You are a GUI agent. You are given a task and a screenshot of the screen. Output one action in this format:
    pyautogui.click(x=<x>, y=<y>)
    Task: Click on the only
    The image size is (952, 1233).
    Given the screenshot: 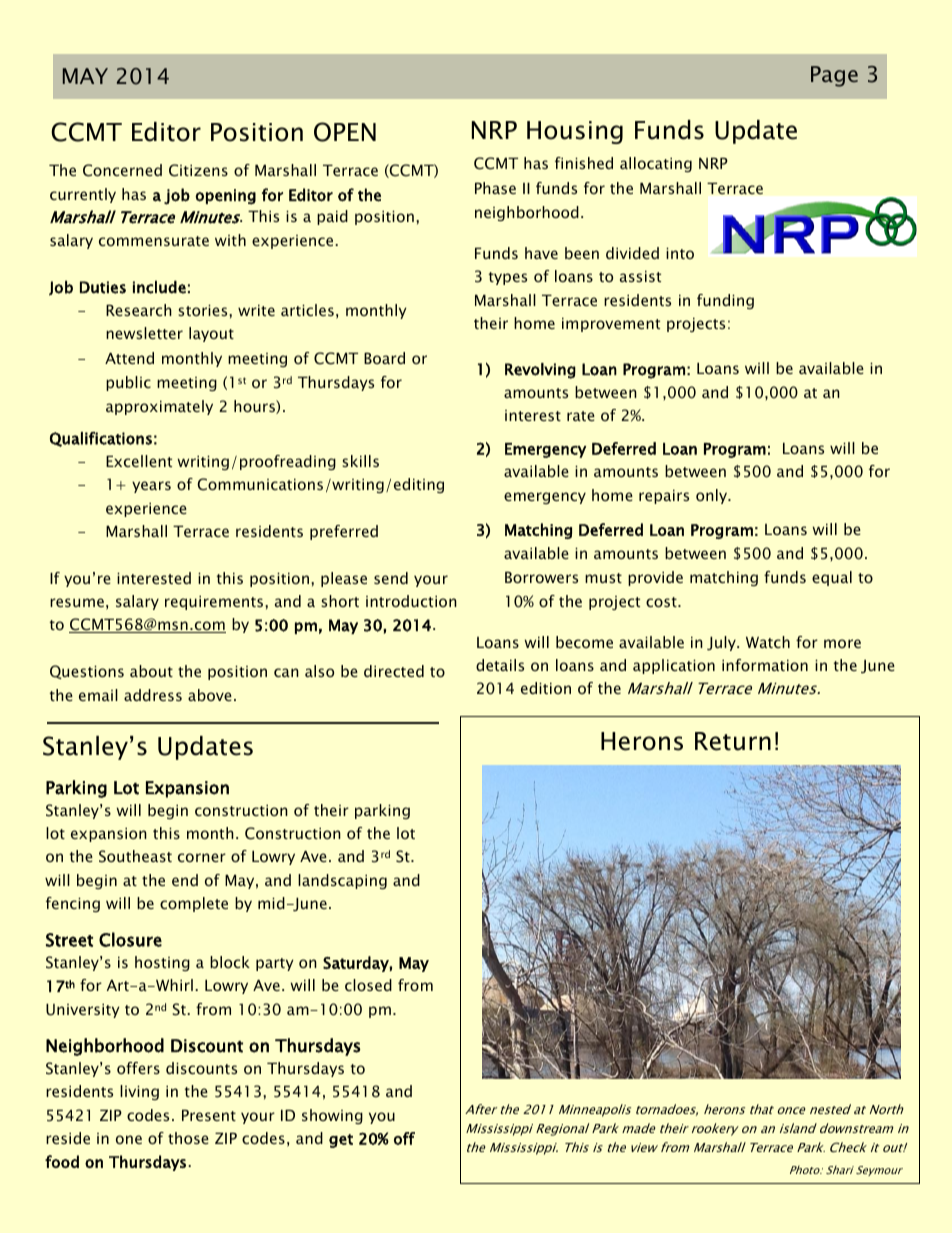 What is the action you would take?
    pyautogui.click(x=713, y=496)
